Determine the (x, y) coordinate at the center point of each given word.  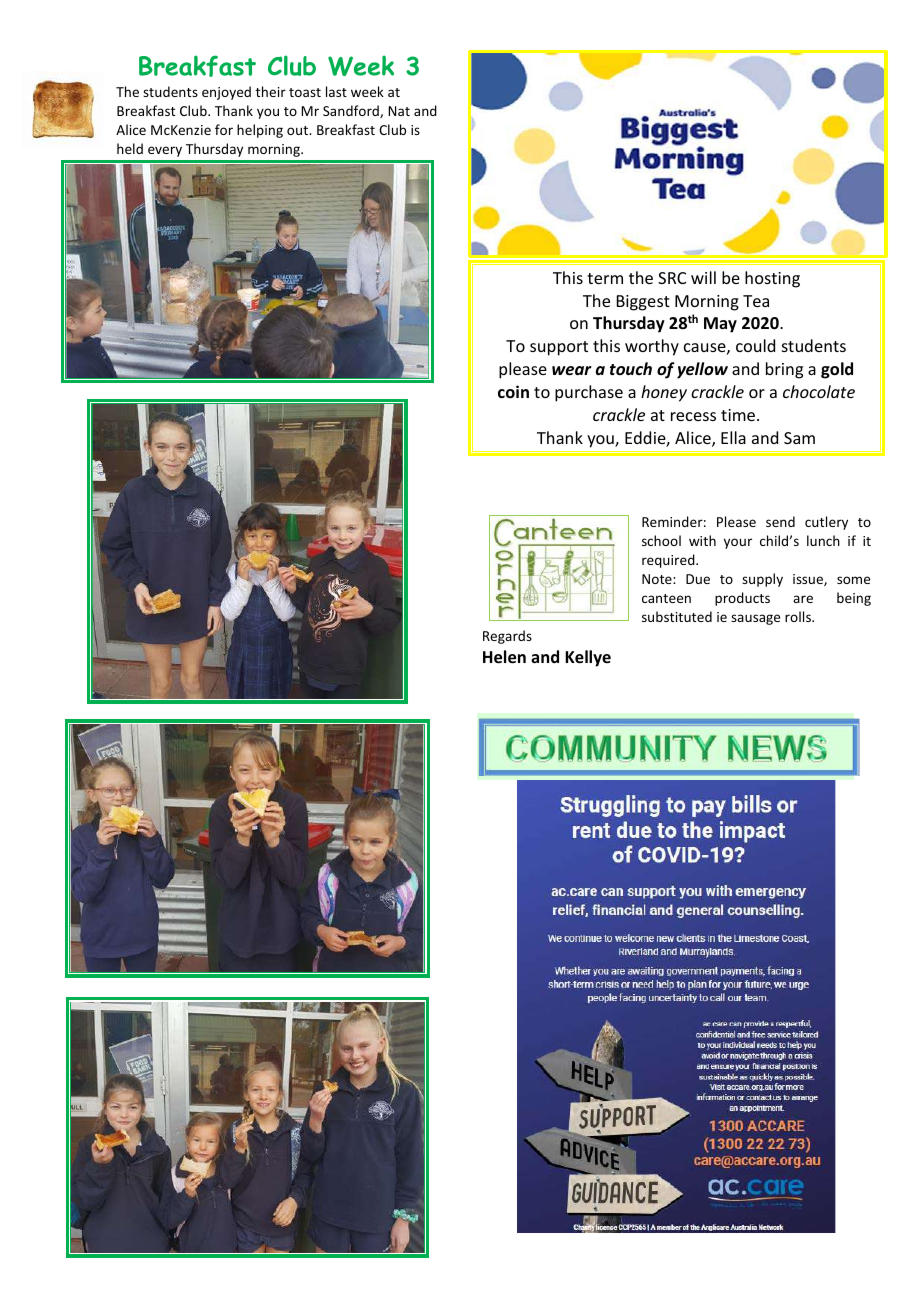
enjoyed (226, 93)
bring (784, 370)
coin (513, 391)
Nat (399, 111)
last (336, 91)
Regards (507, 637)
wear (572, 371)
